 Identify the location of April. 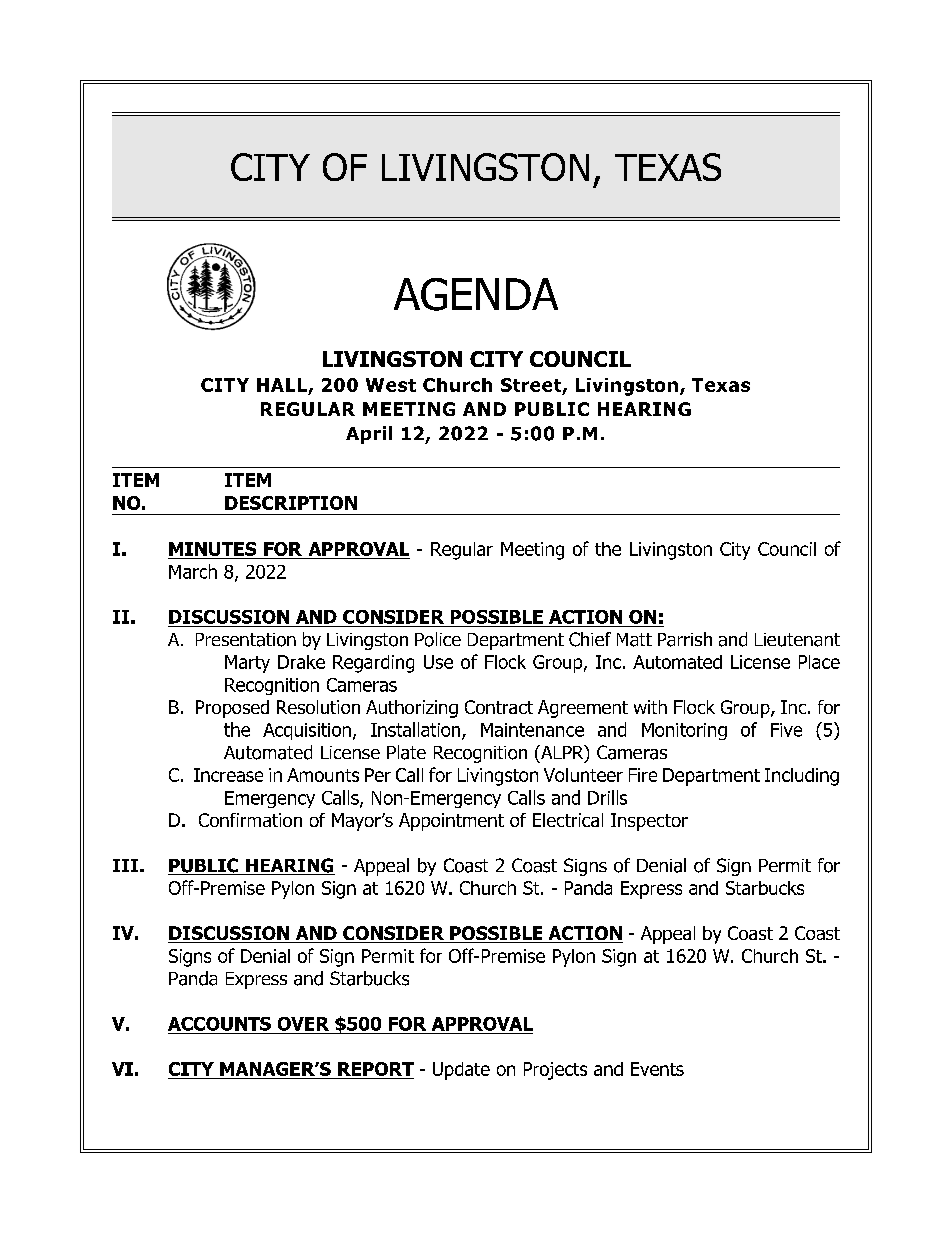
(369, 435).
